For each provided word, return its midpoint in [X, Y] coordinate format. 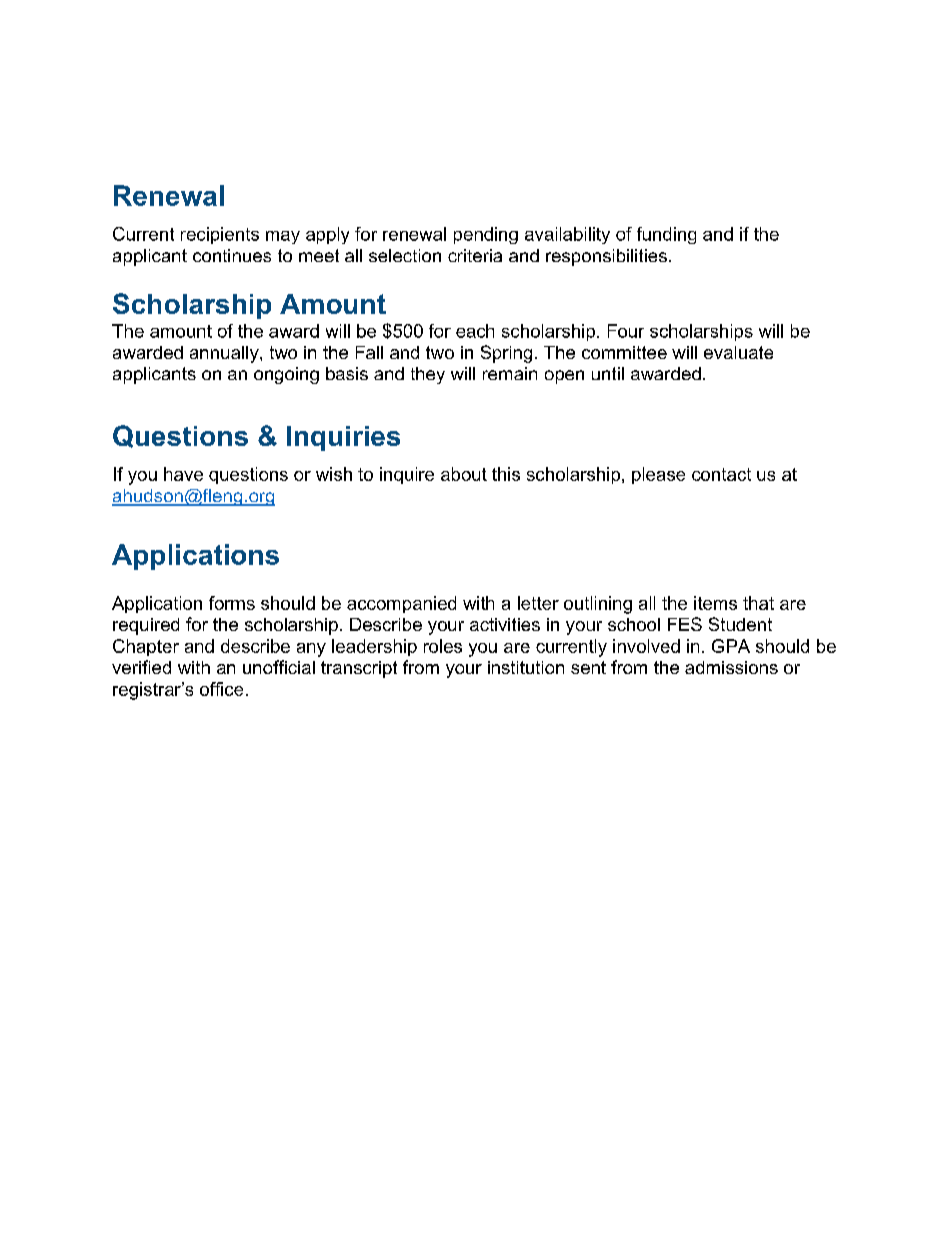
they [428, 375]
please [658, 475]
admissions [731, 667]
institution [526, 667]
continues [232, 255]
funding [666, 235]
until [608, 373]
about [464, 474]
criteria [475, 255]
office [221, 689]
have [183, 474]
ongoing [286, 375]
